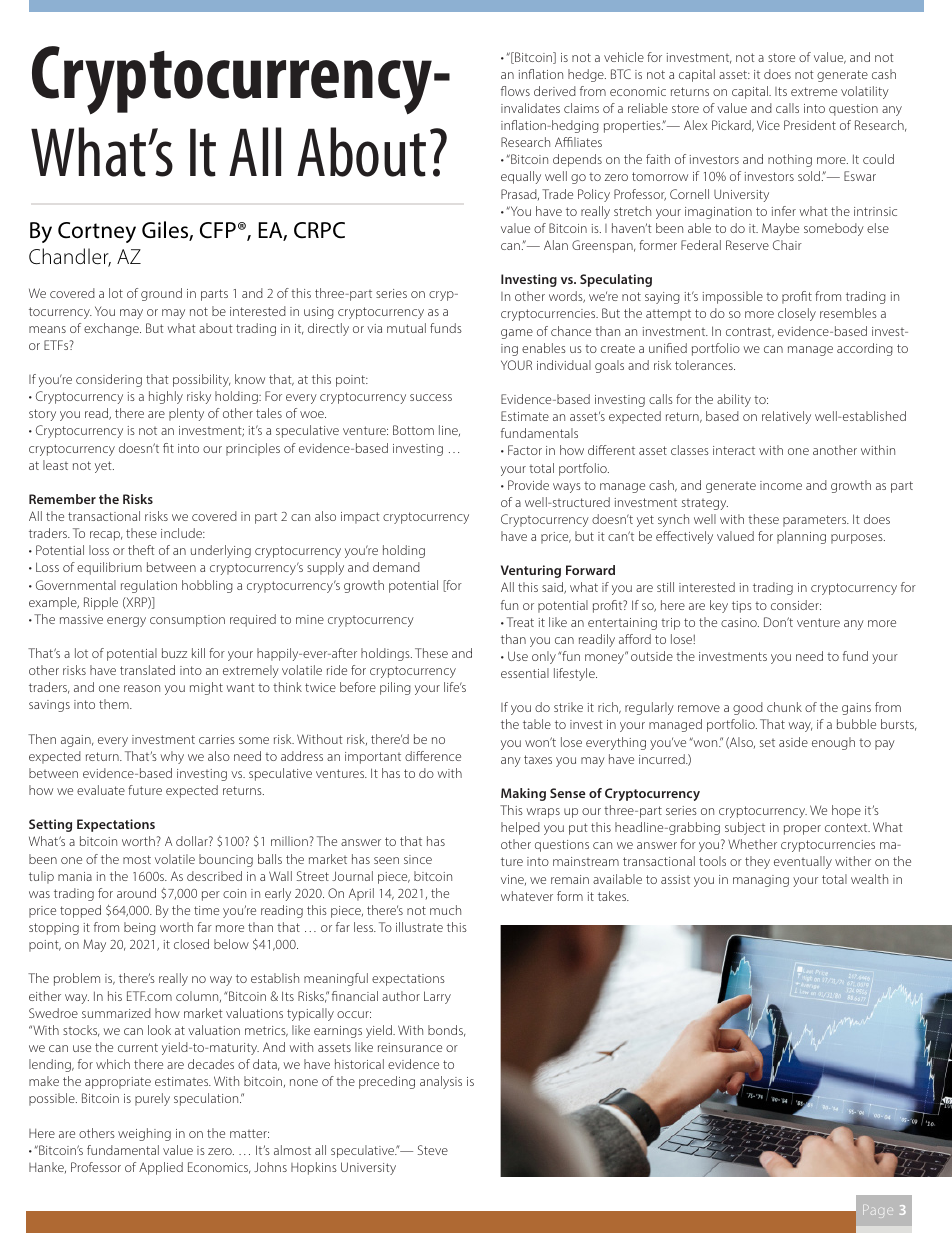 The height and width of the screenshot is (1233, 952). What do you see at coordinates (768, 125) in the screenshot?
I see `Vice` at bounding box center [768, 125].
